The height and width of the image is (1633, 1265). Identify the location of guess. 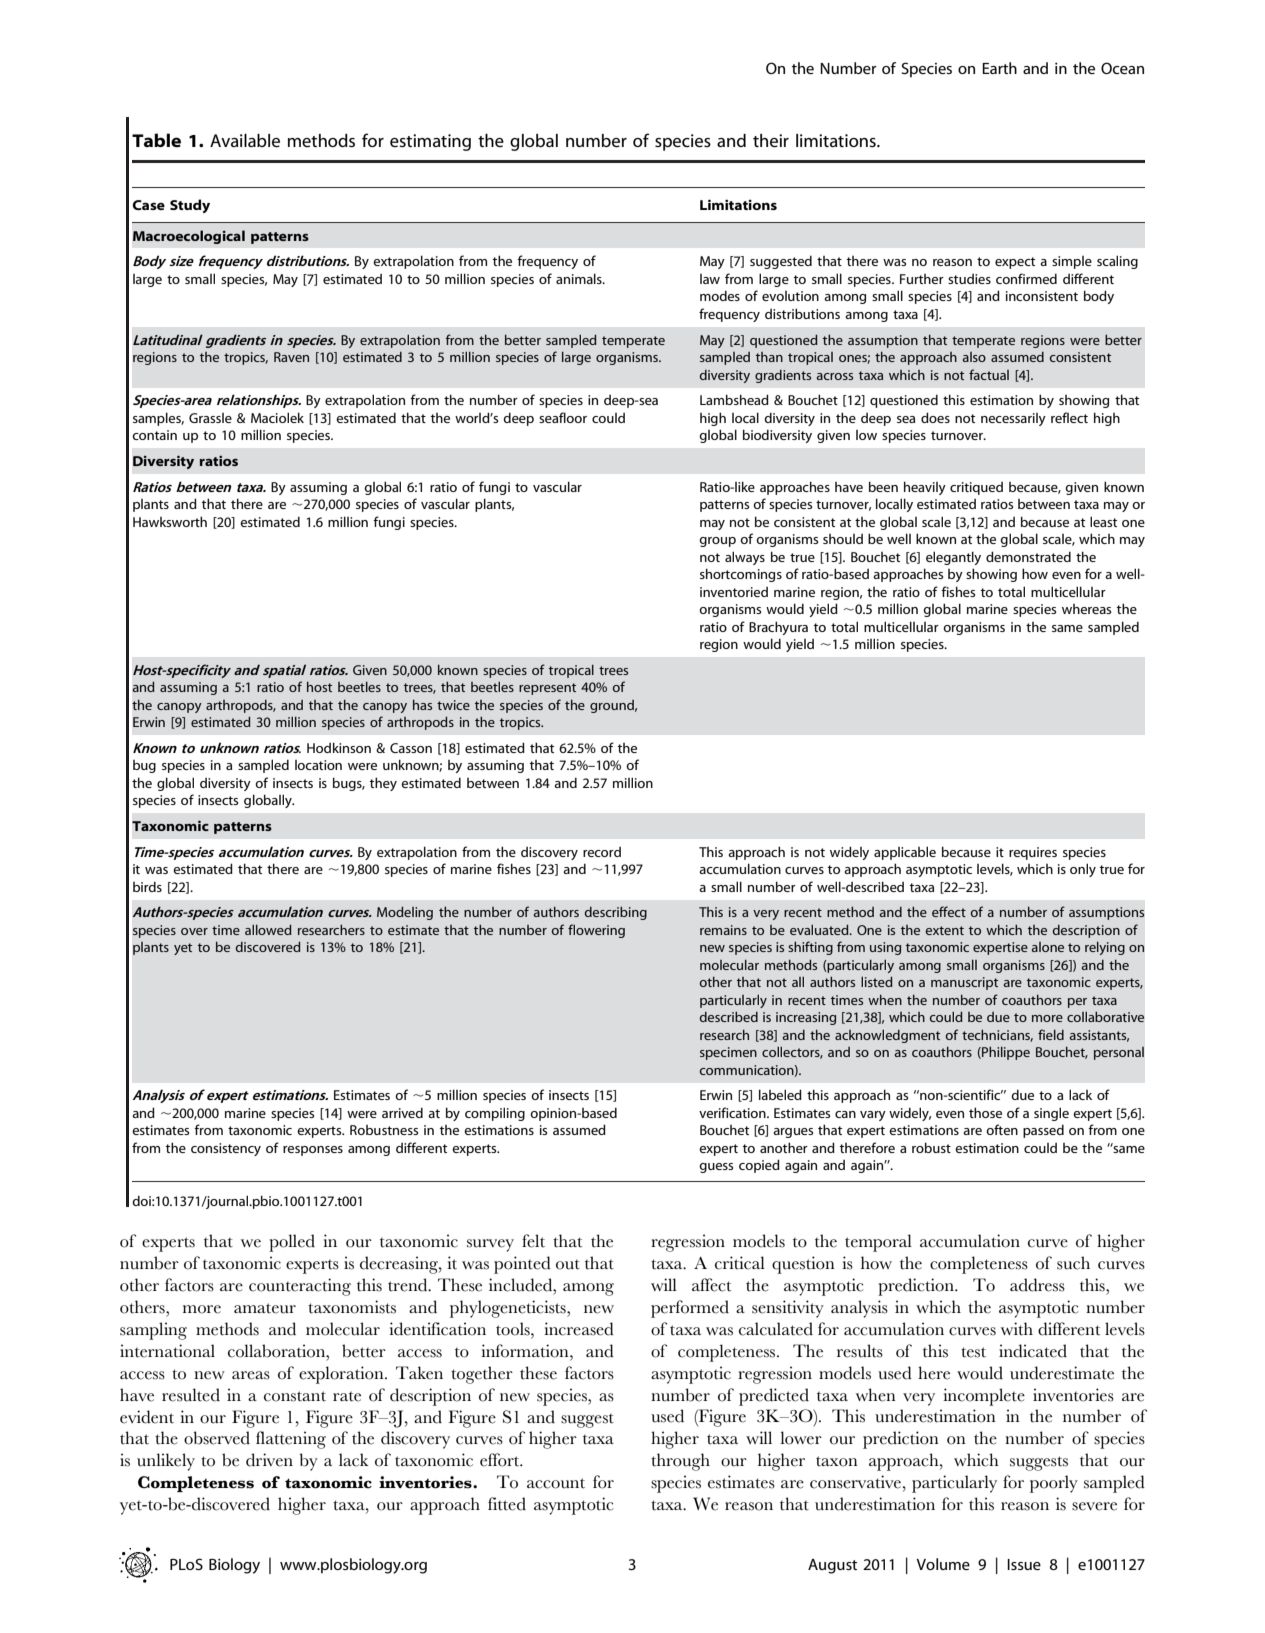
(716, 1168).
